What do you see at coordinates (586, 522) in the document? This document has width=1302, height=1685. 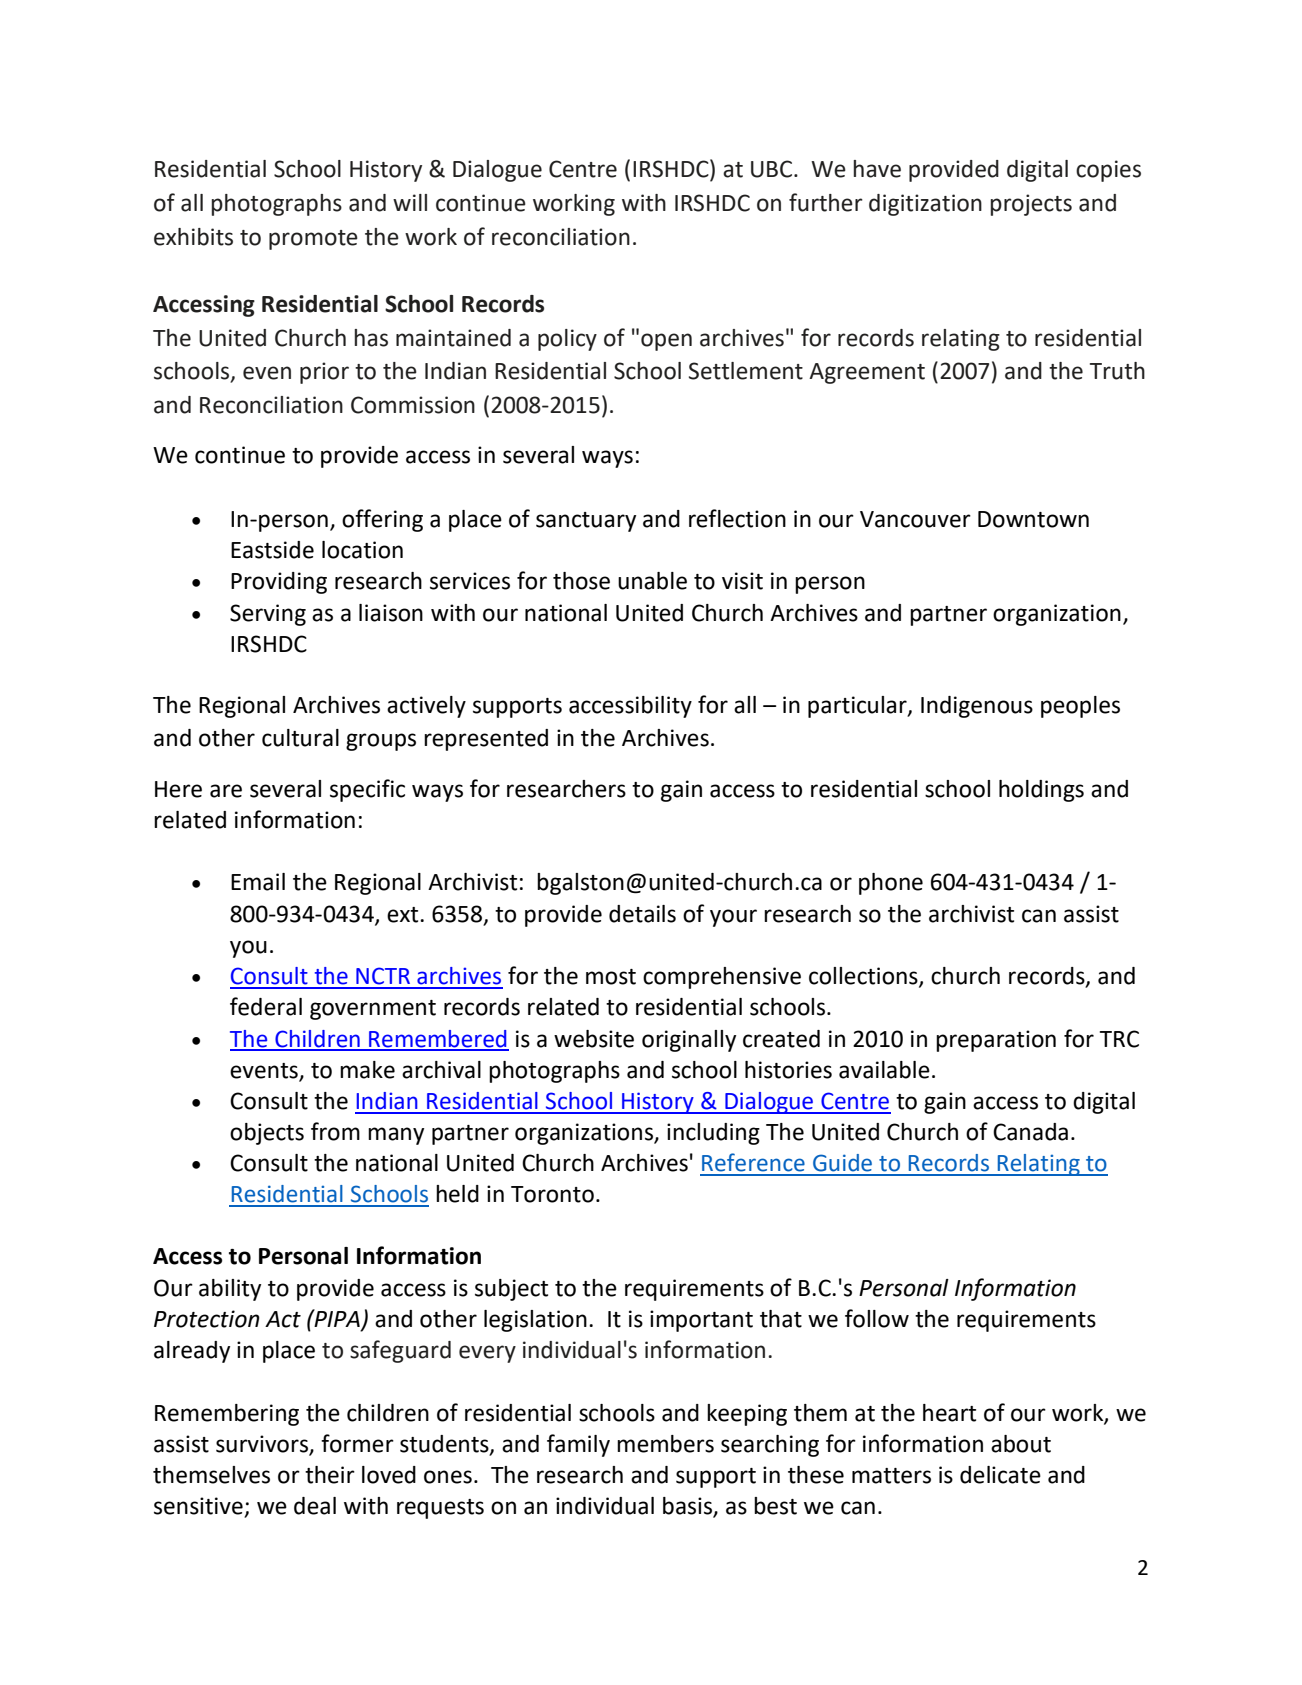 I see `sanctuary` at bounding box center [586, 522].
